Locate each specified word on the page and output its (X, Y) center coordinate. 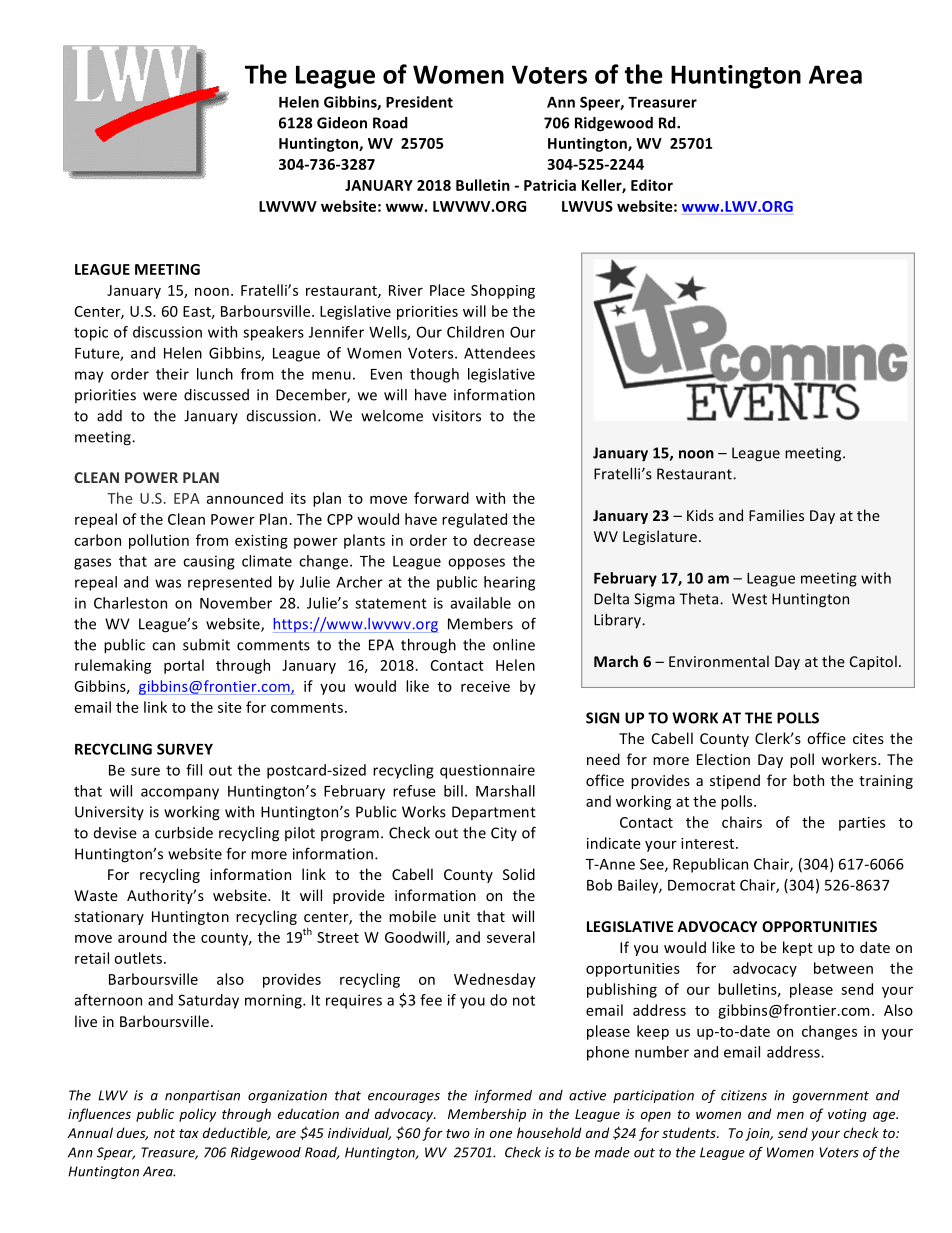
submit (206, 645)
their (172, 374)
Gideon (342, 123)
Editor (652, 185)
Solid (519, 874)
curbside (184, 833)
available (480, 603)
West (749, 599)
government (831, 1097)
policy (197, 1115)
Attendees (499, 353)
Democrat (701, 885)
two (458, 1133)
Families (776, 515)
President (419, 102)
